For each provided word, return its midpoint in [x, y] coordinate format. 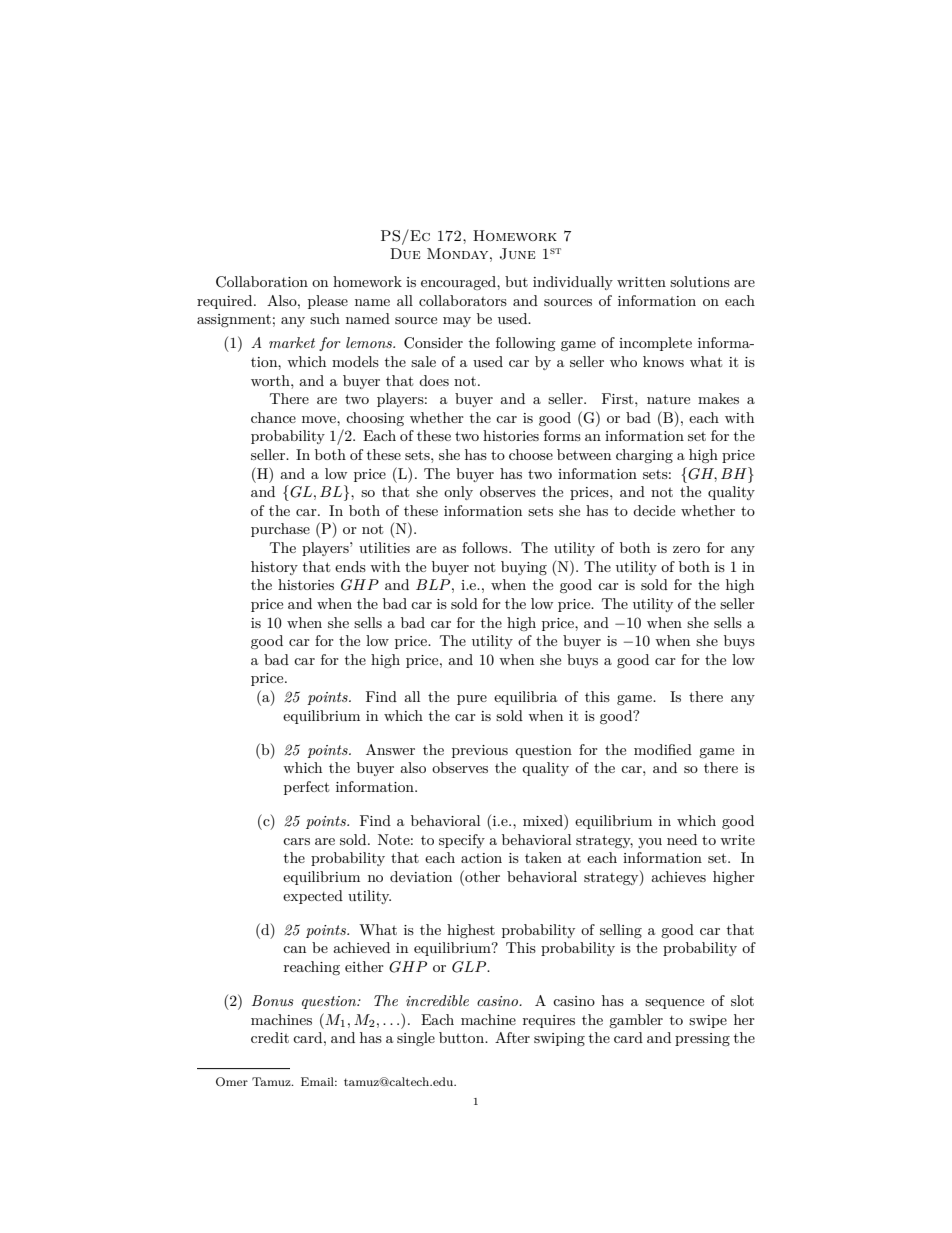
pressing [702, 1039]
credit [270, 1037]
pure [472, 700]
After [512, 1037]
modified [663, 749]
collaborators [463, 300]
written [641, 282]
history [274, 568]
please [328, 302]
